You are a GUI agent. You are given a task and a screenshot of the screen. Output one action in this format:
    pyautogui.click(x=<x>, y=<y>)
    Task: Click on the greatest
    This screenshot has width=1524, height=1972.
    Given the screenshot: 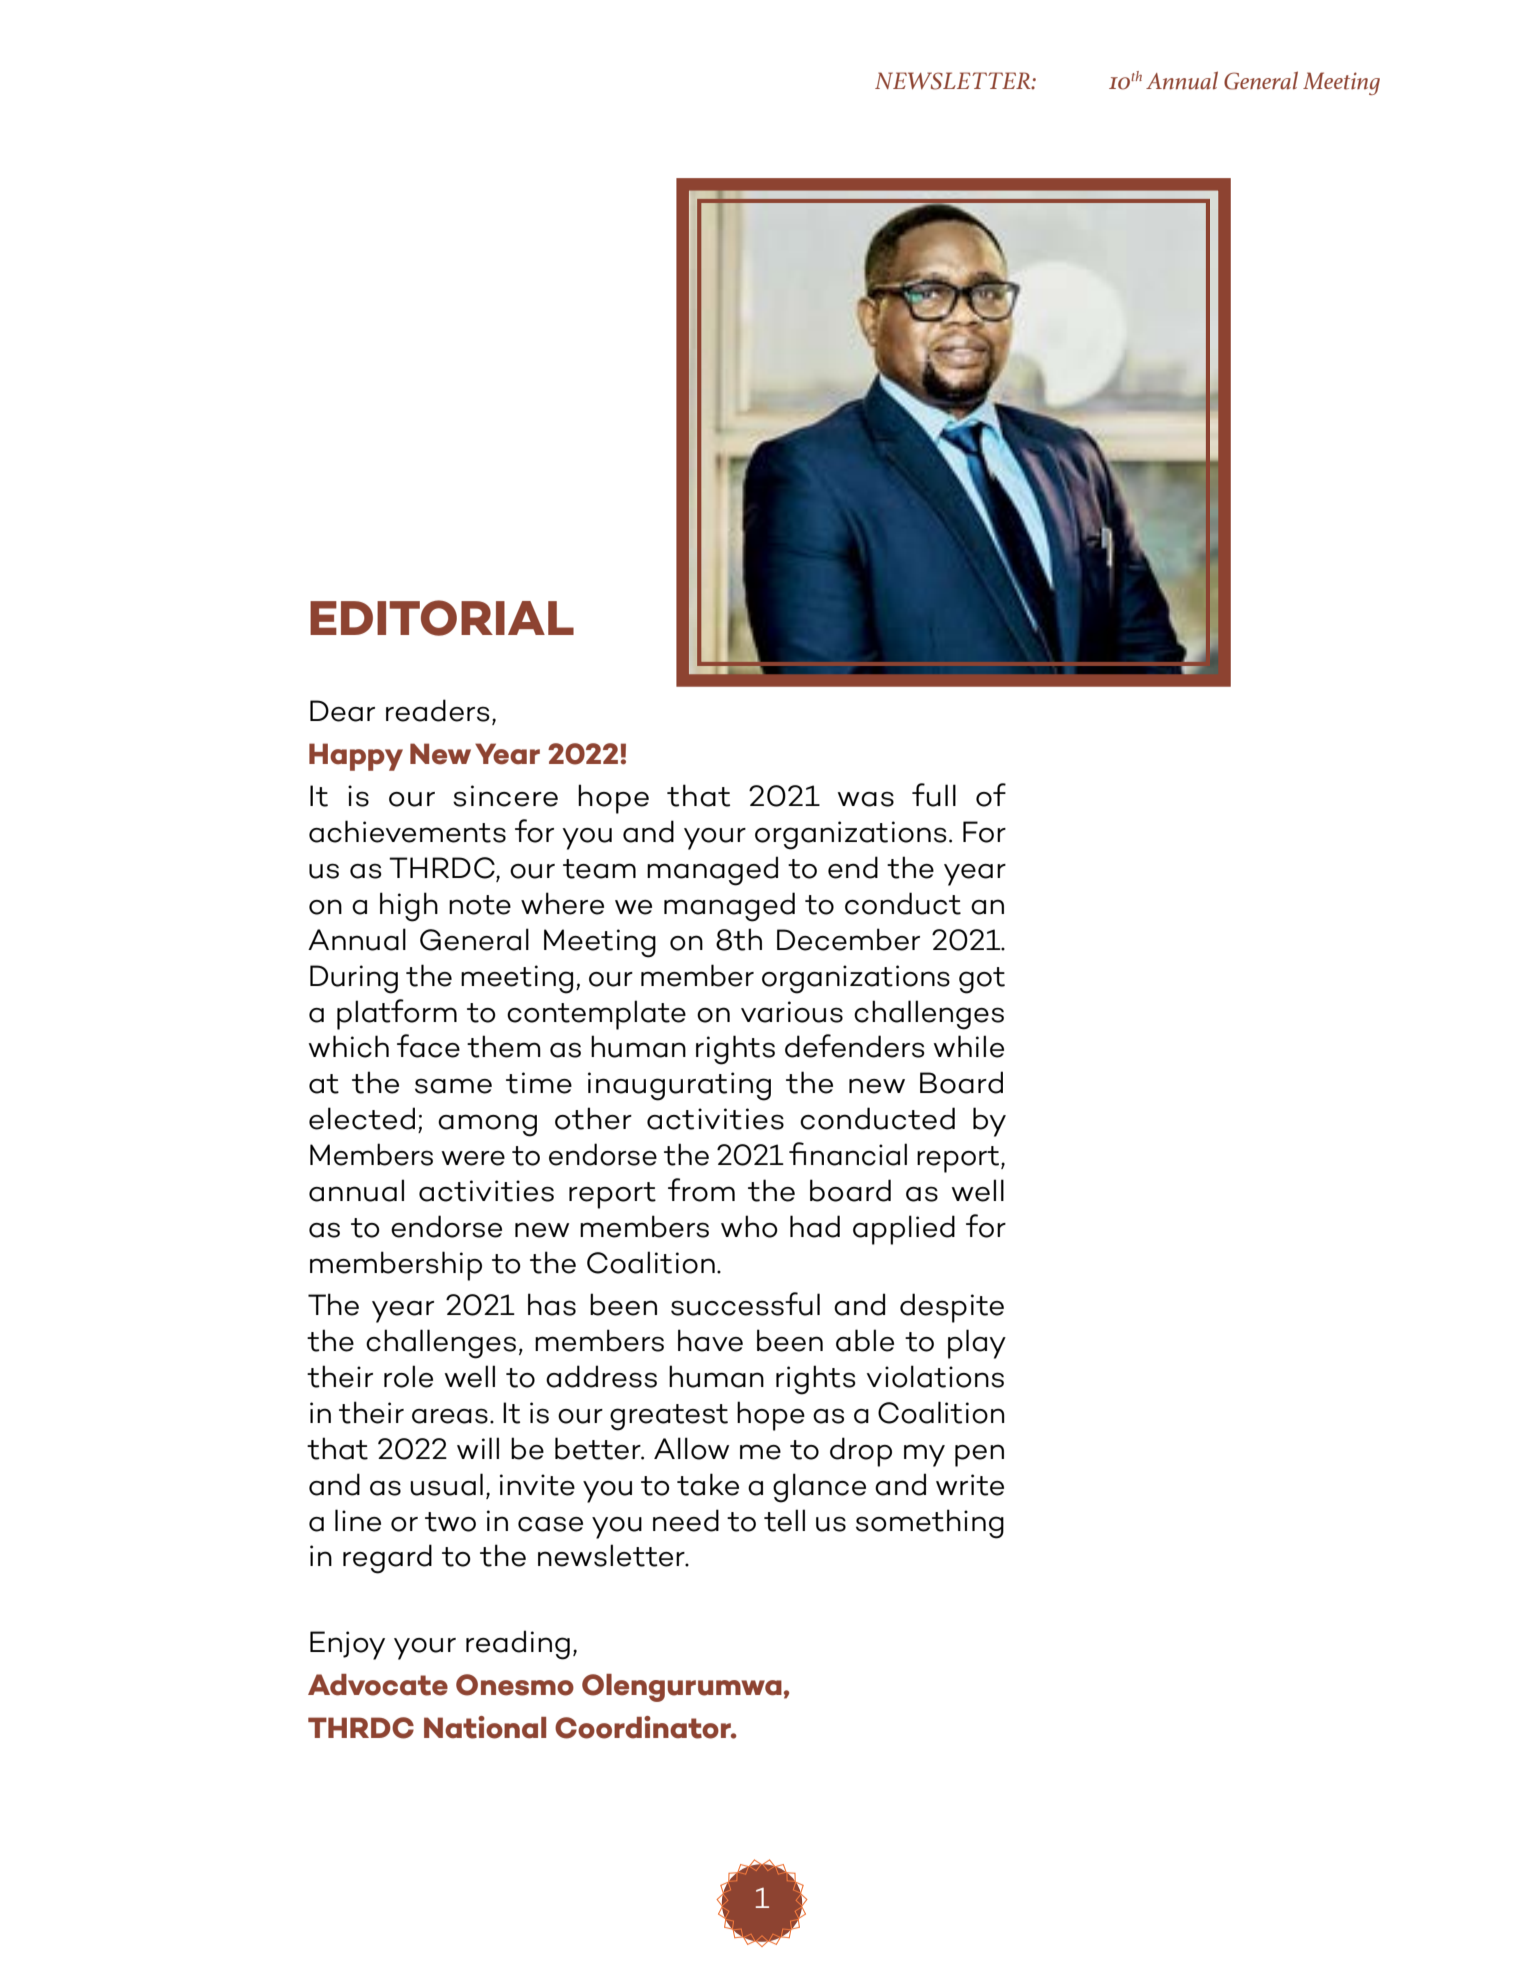 What is the action you would take?
    pyautogui.click(x=669, y=1417)
